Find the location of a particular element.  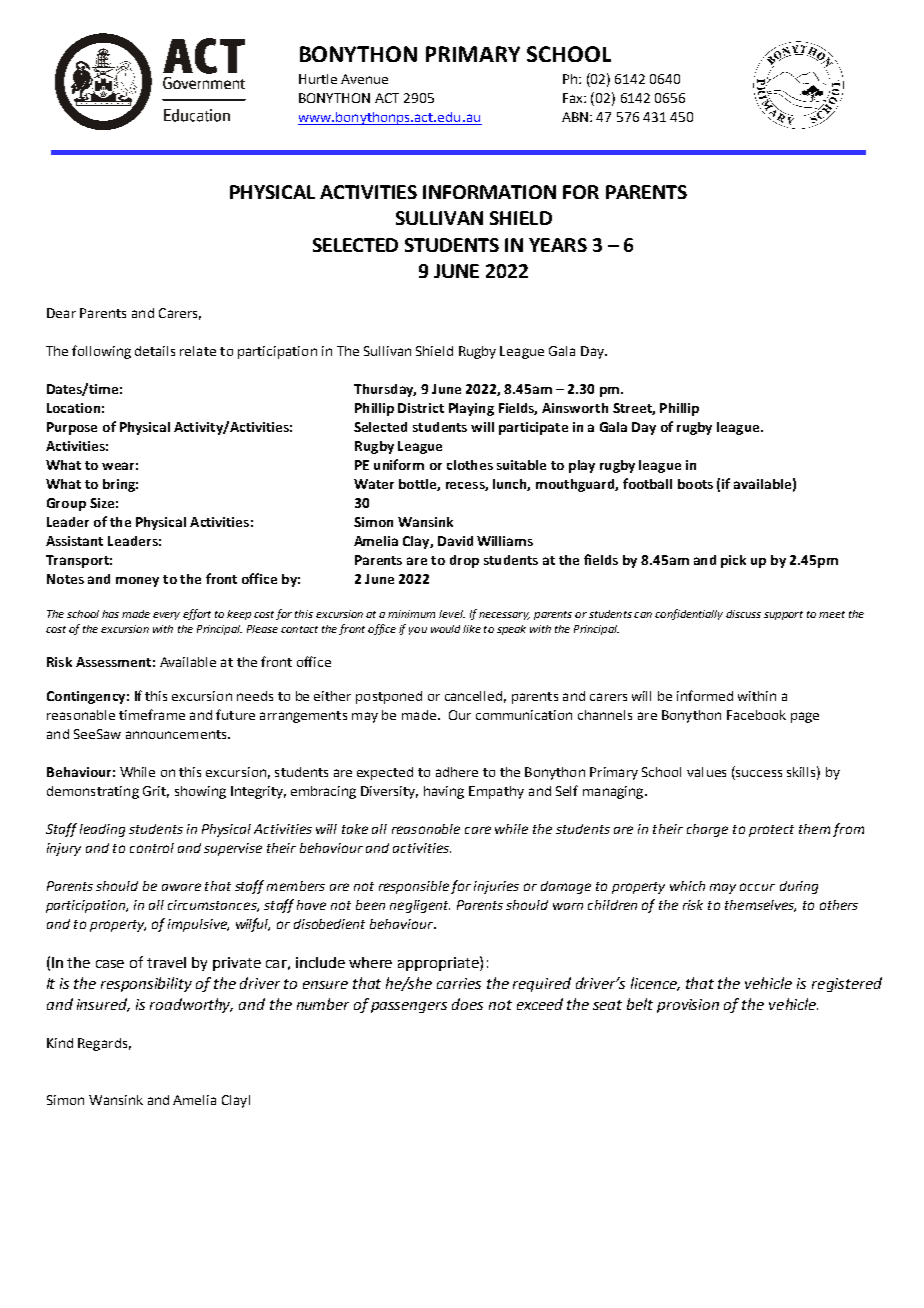

provision is located at coordinates (688, 1006).
